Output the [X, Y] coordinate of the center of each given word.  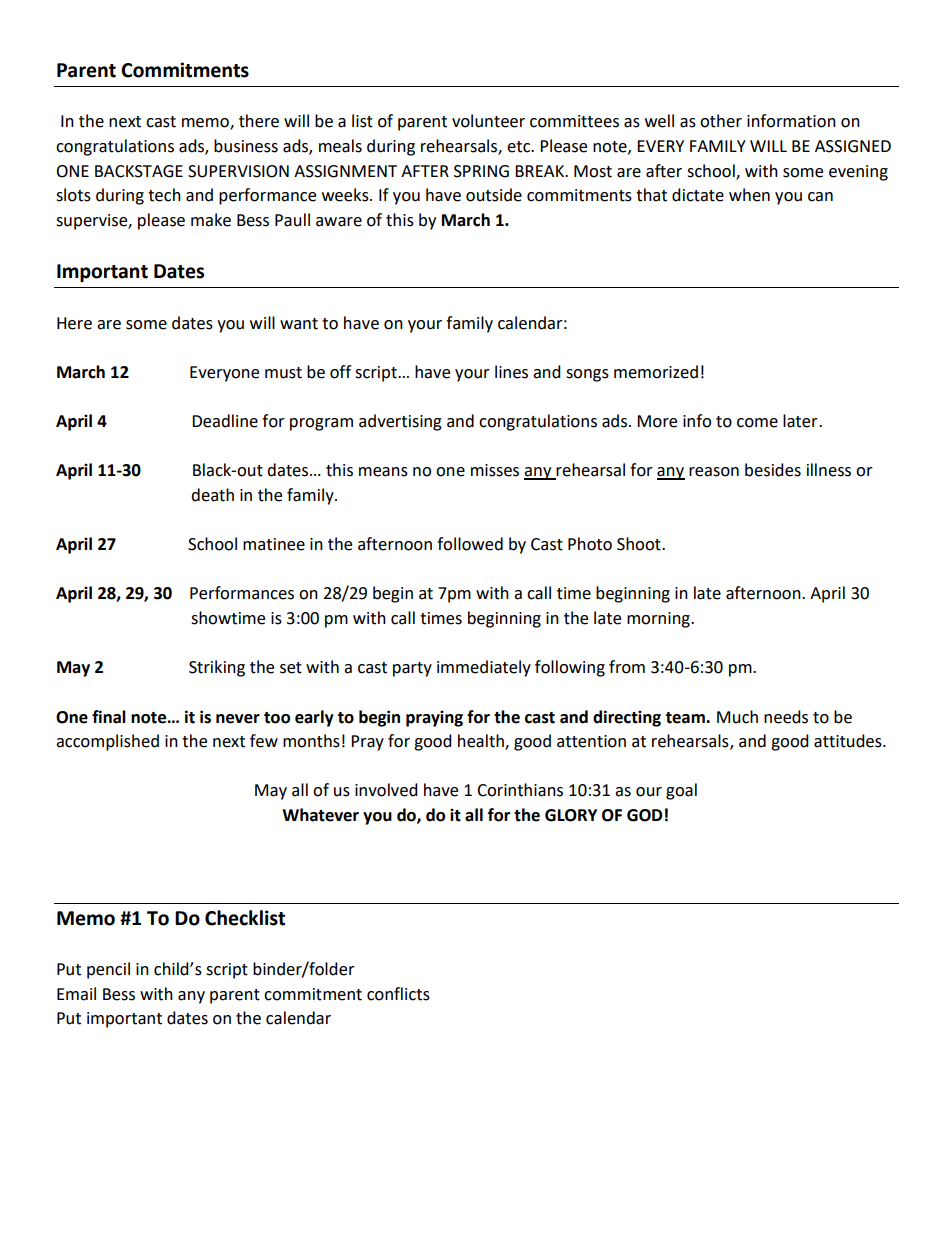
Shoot [640, 544]
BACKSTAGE [139, 171]
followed [470, 544]
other [721, 121]
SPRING [481, 171]
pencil [108, 970]
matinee [274, 544]
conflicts [398, 994]
